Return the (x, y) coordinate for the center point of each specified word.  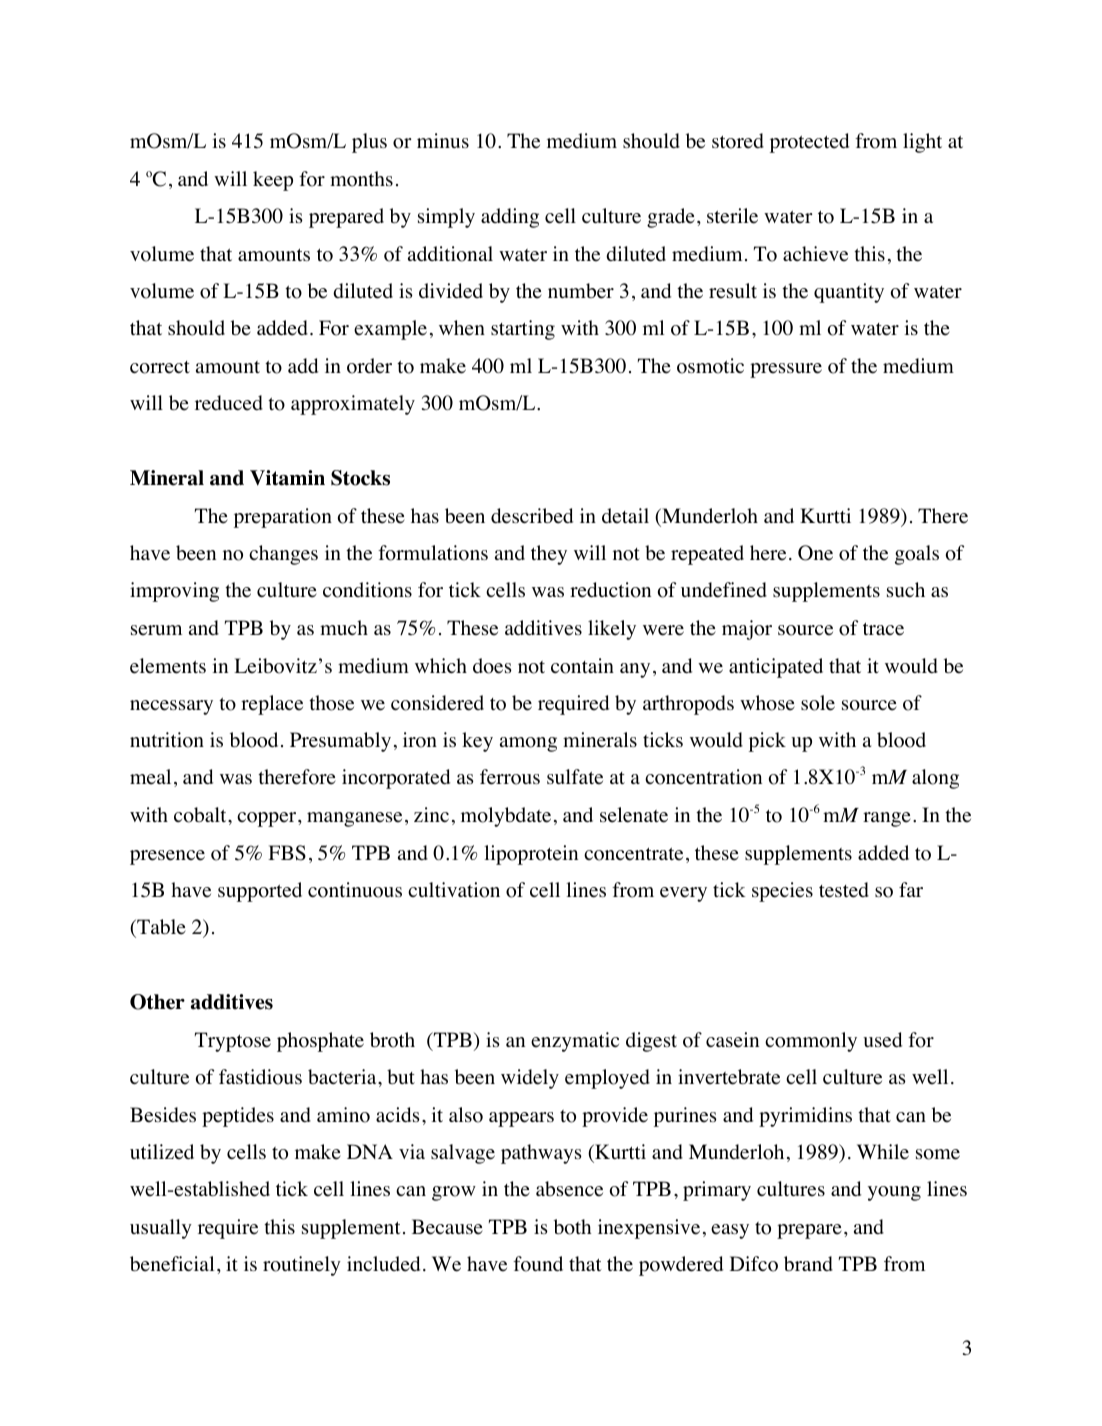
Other (157, 1002)
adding (510, 218)
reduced (229, 403)
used (882, 1040)
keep (273, 181)
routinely (302, 1266)
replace (272, 705)
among (528, 744)
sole (818, 703)
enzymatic (575, 1042)
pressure (786, 370)
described (532, 516)
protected (809, 143)
